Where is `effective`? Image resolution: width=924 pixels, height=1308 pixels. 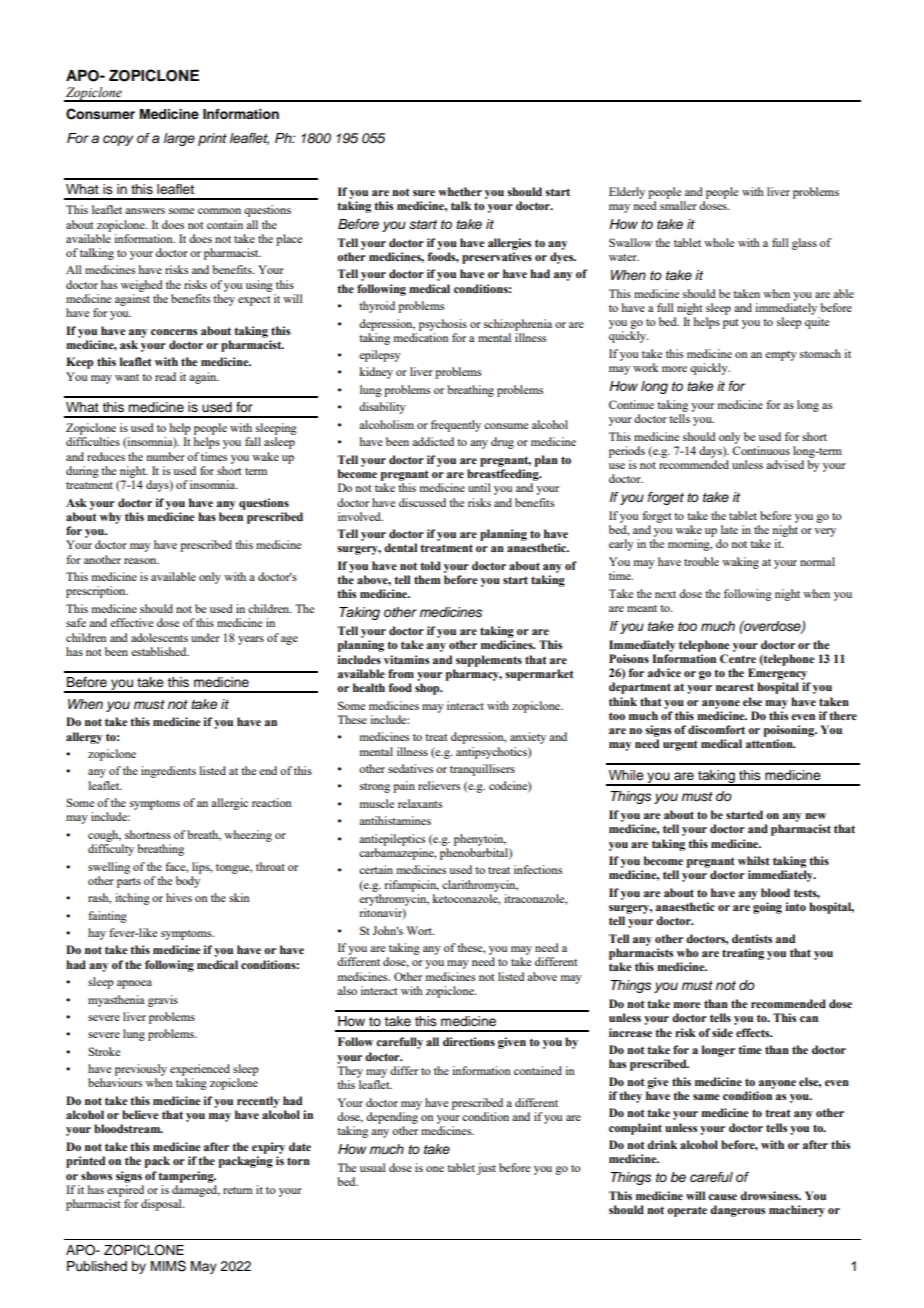 effective is located at coordinates (131, 622).
